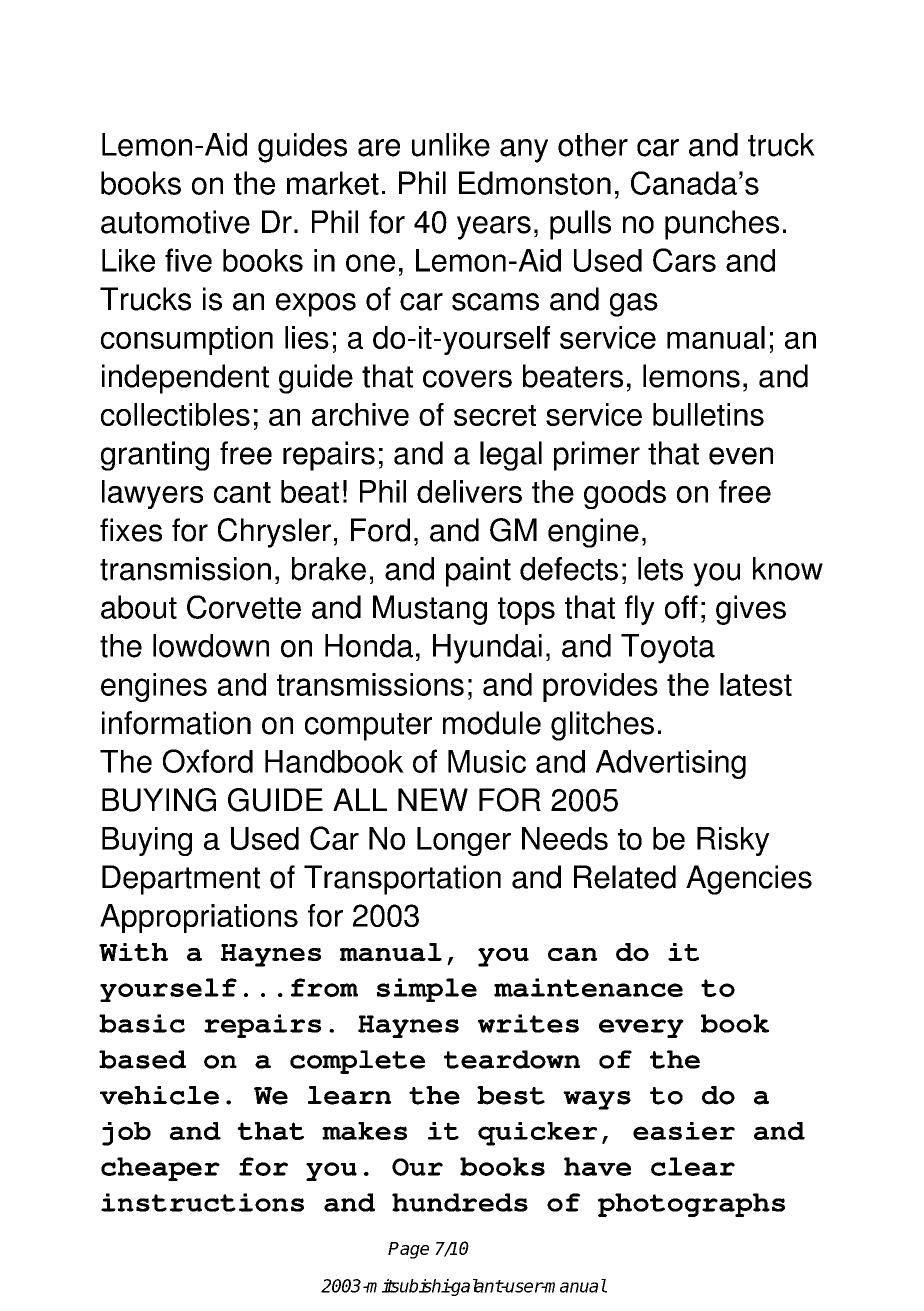 The width and height of the screenshot is (924, 1311). I want to click on latest, so click(756, 684).
